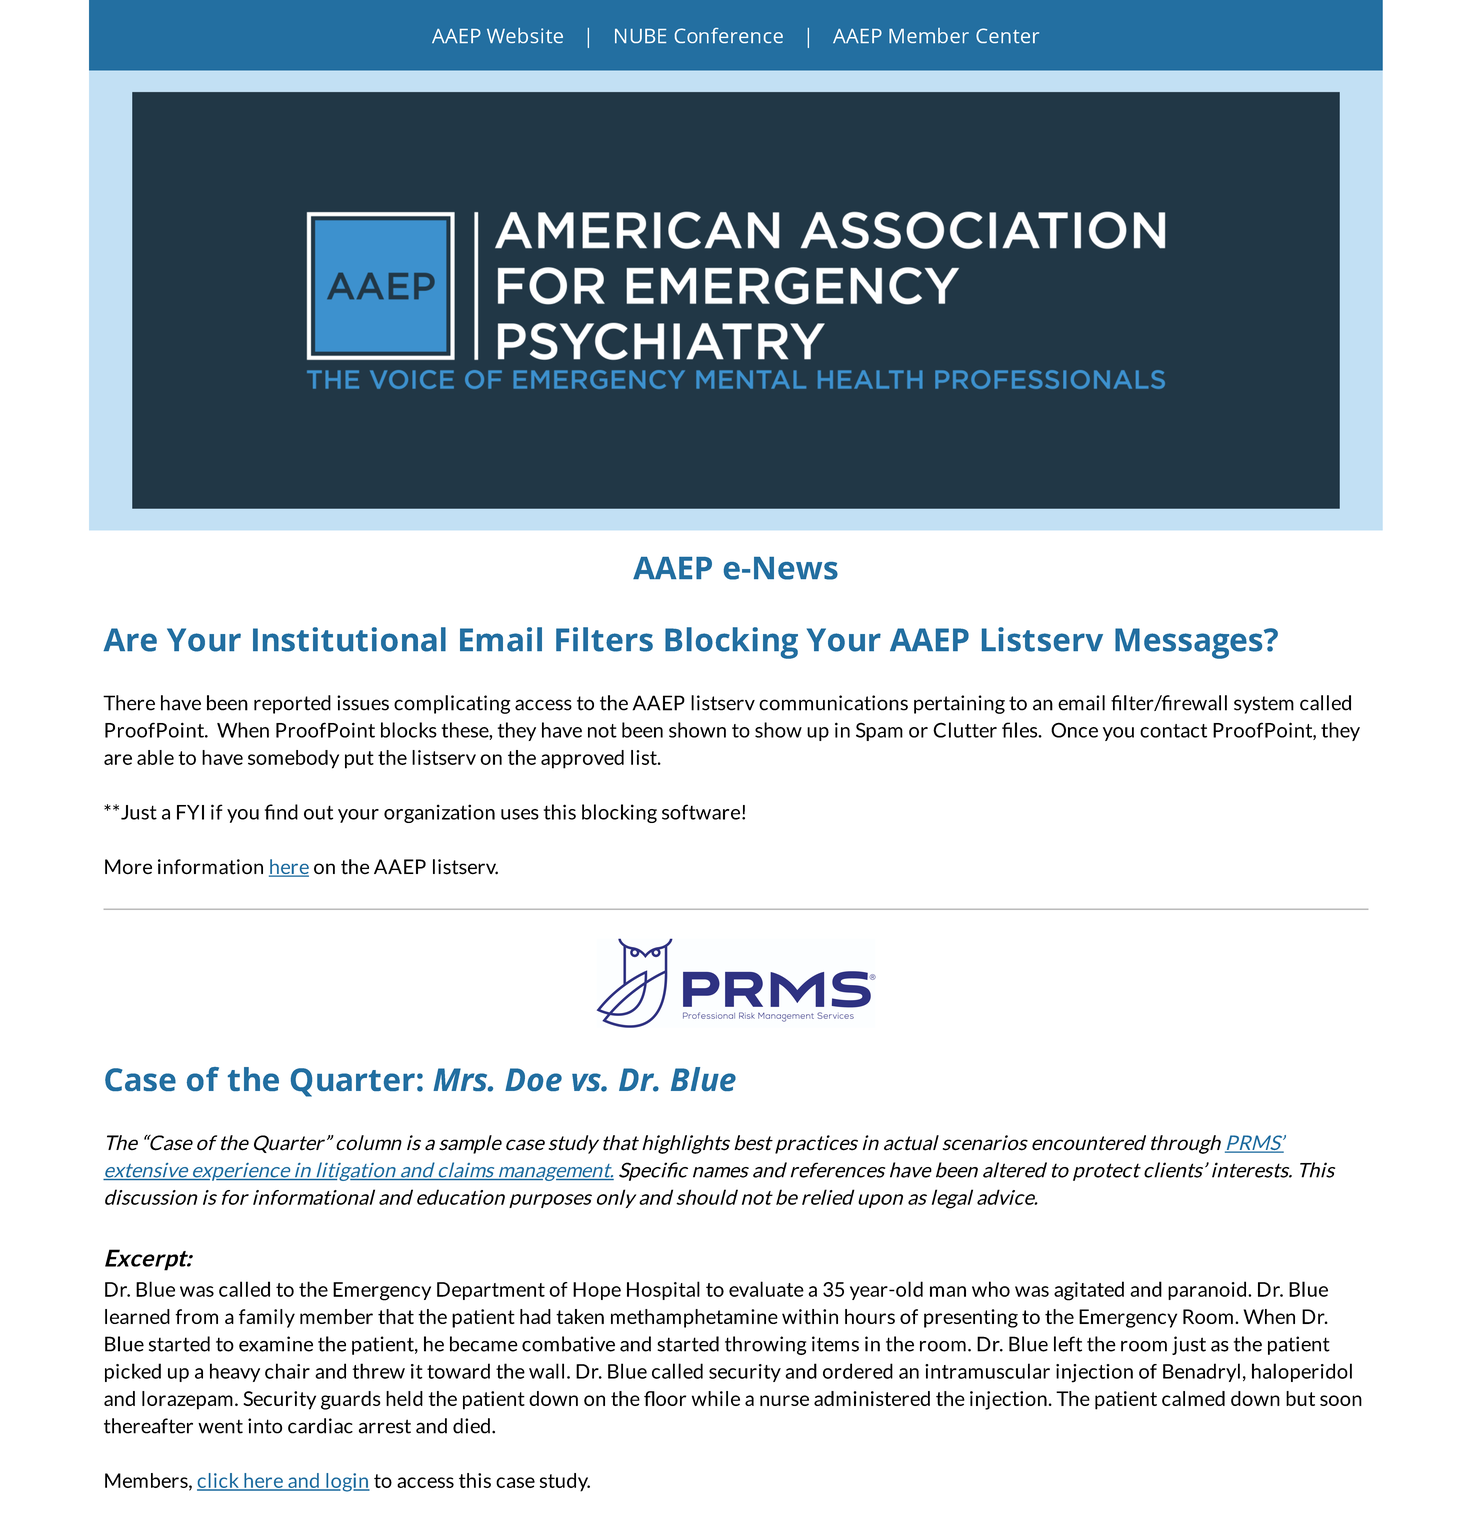  Describe the element at coordinates (293, 759) in the page. I see `somebody` at that location.
